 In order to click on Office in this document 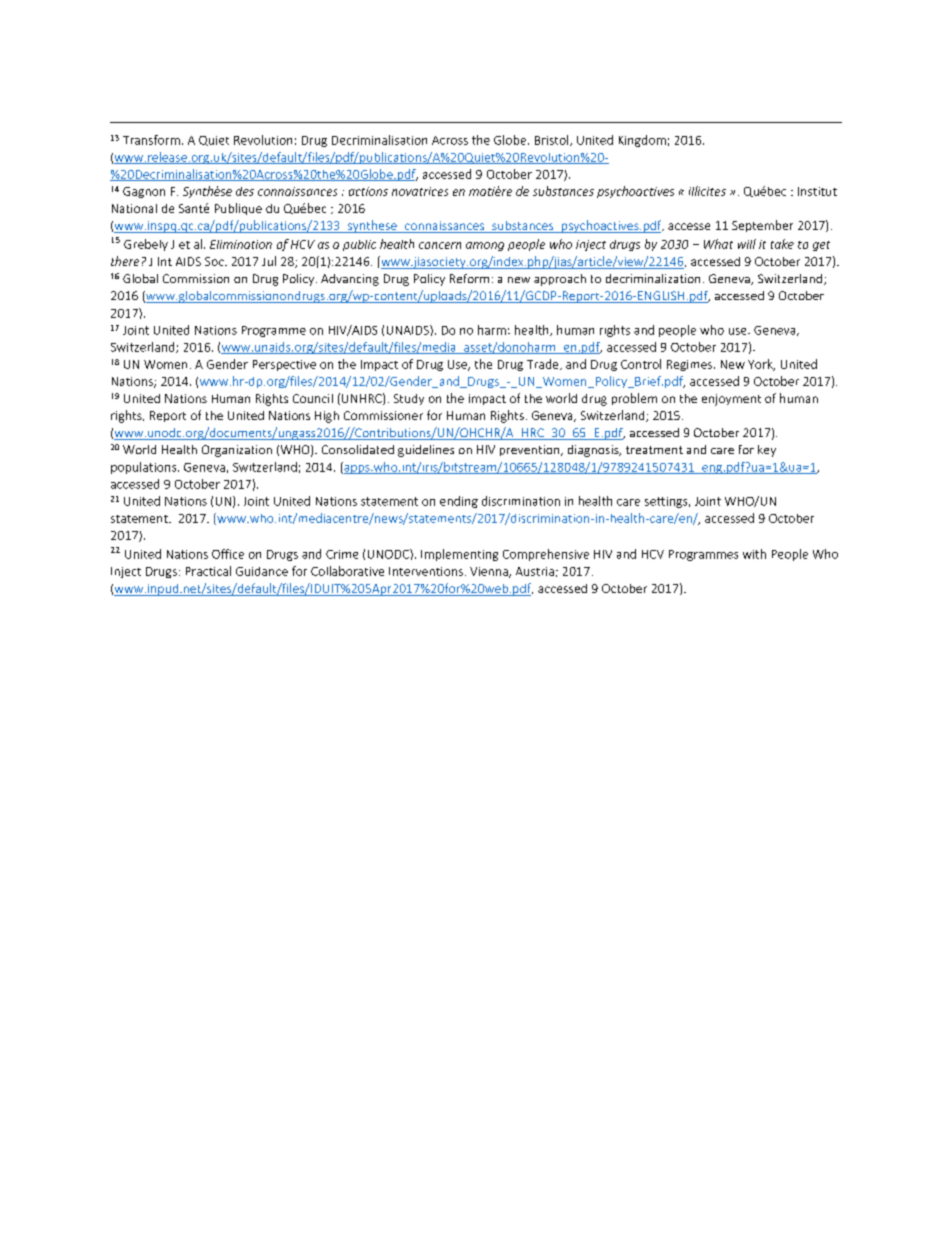, I will do `click(228, 554)`.
